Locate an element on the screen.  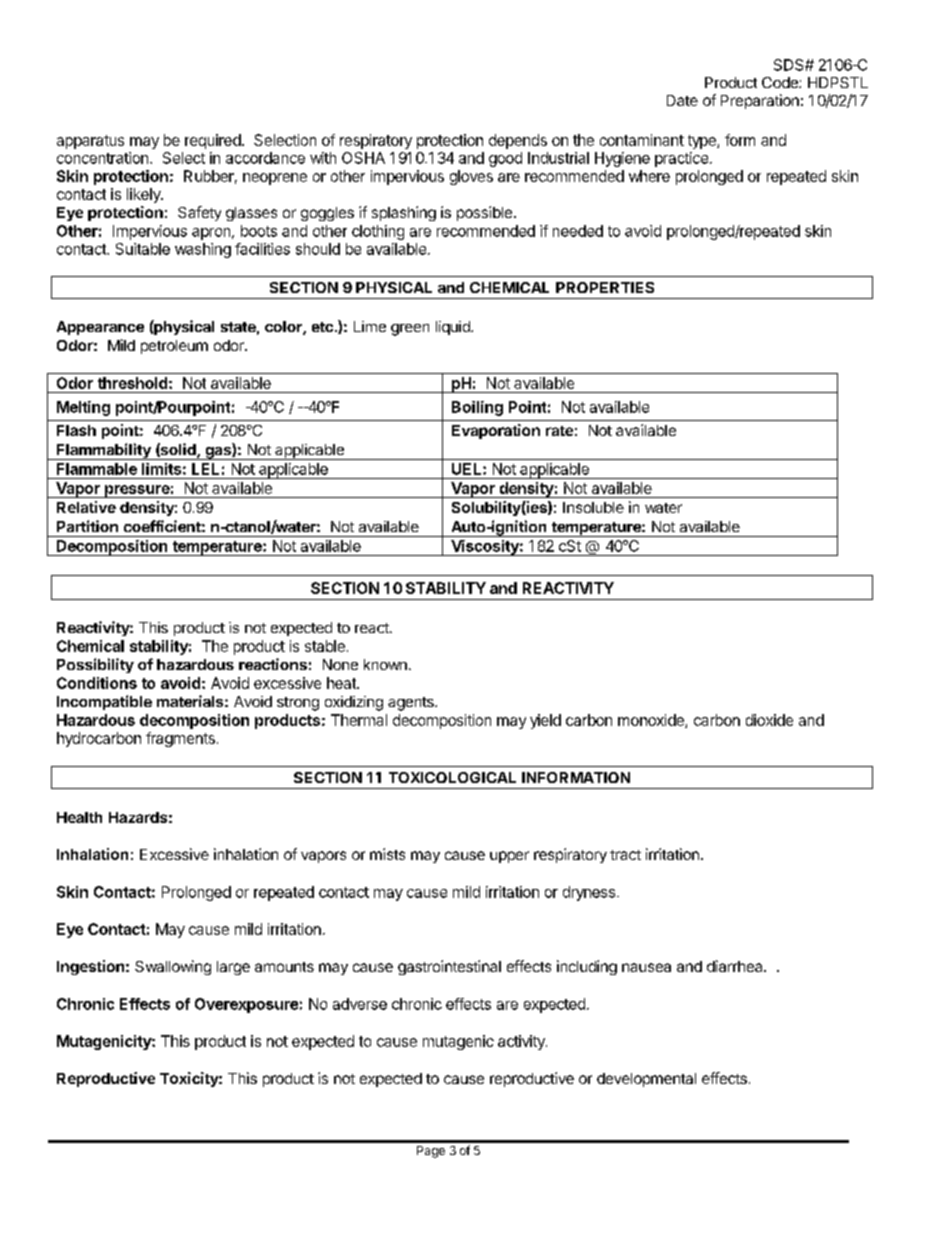
Health is located at coordinates (79, 817).
